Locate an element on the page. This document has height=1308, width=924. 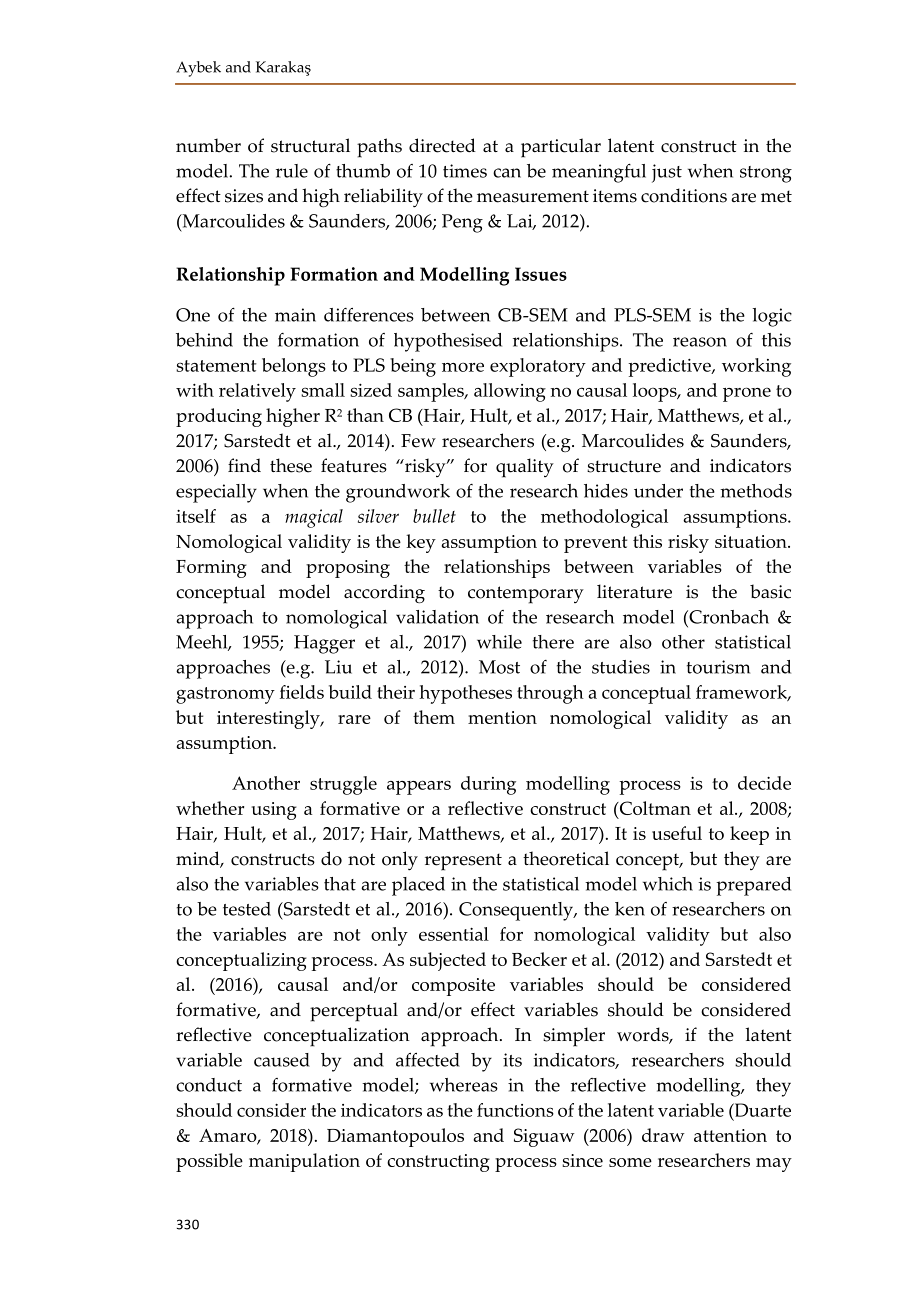
times is located at coordinates (465, 171).
